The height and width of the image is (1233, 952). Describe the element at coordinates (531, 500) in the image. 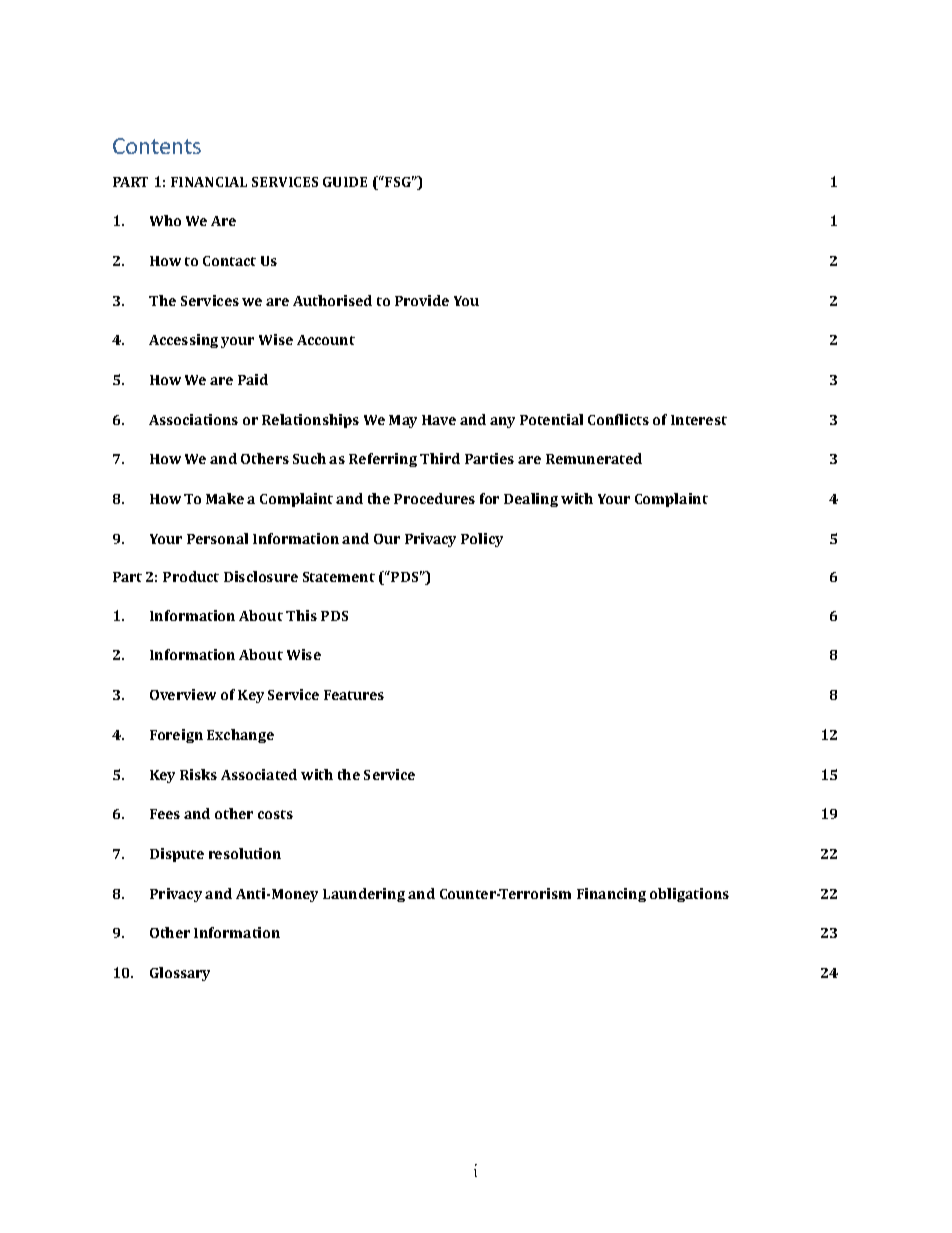

I see `Dealing` at that location.
